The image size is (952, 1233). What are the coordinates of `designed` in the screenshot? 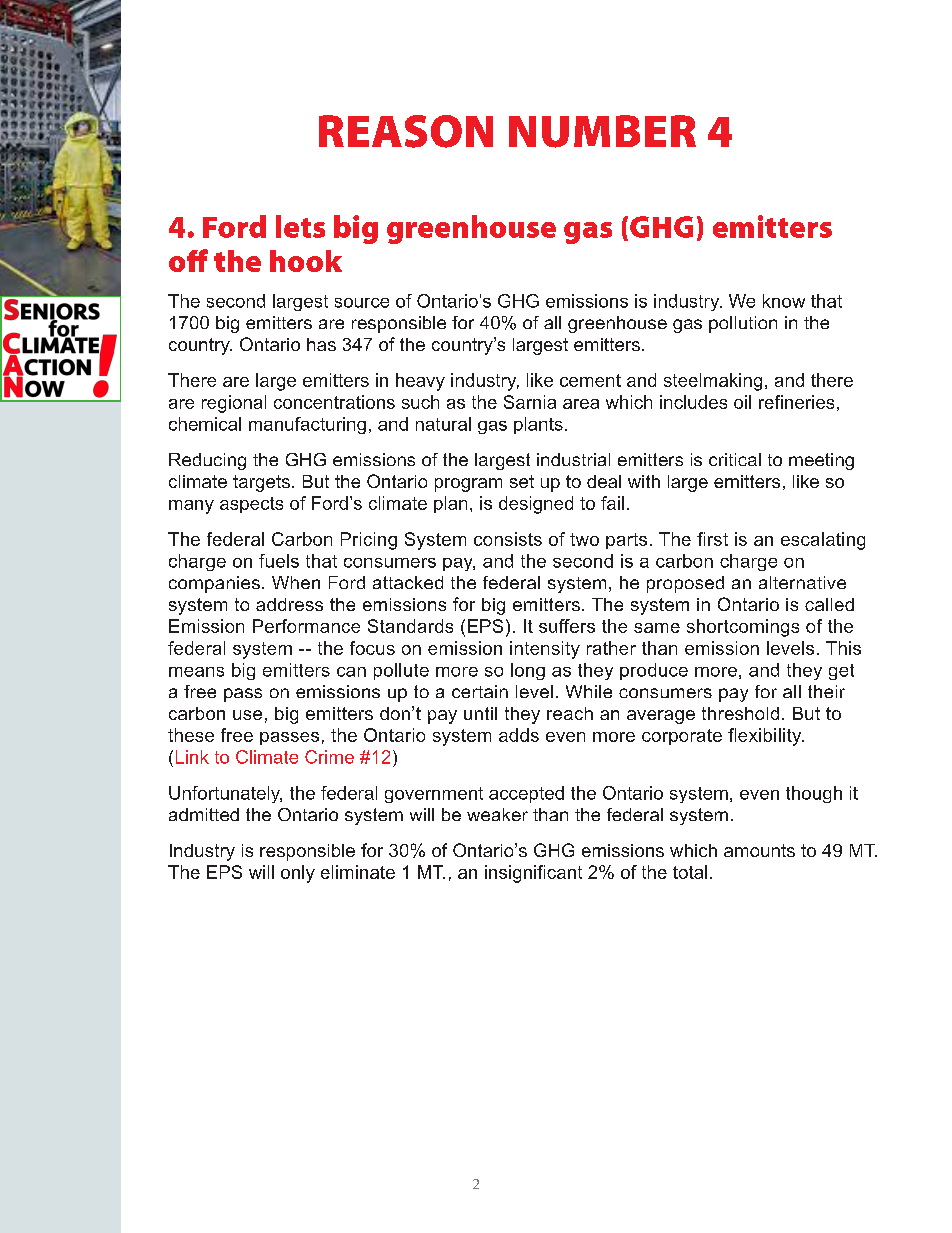 It's located at (536, 505).
